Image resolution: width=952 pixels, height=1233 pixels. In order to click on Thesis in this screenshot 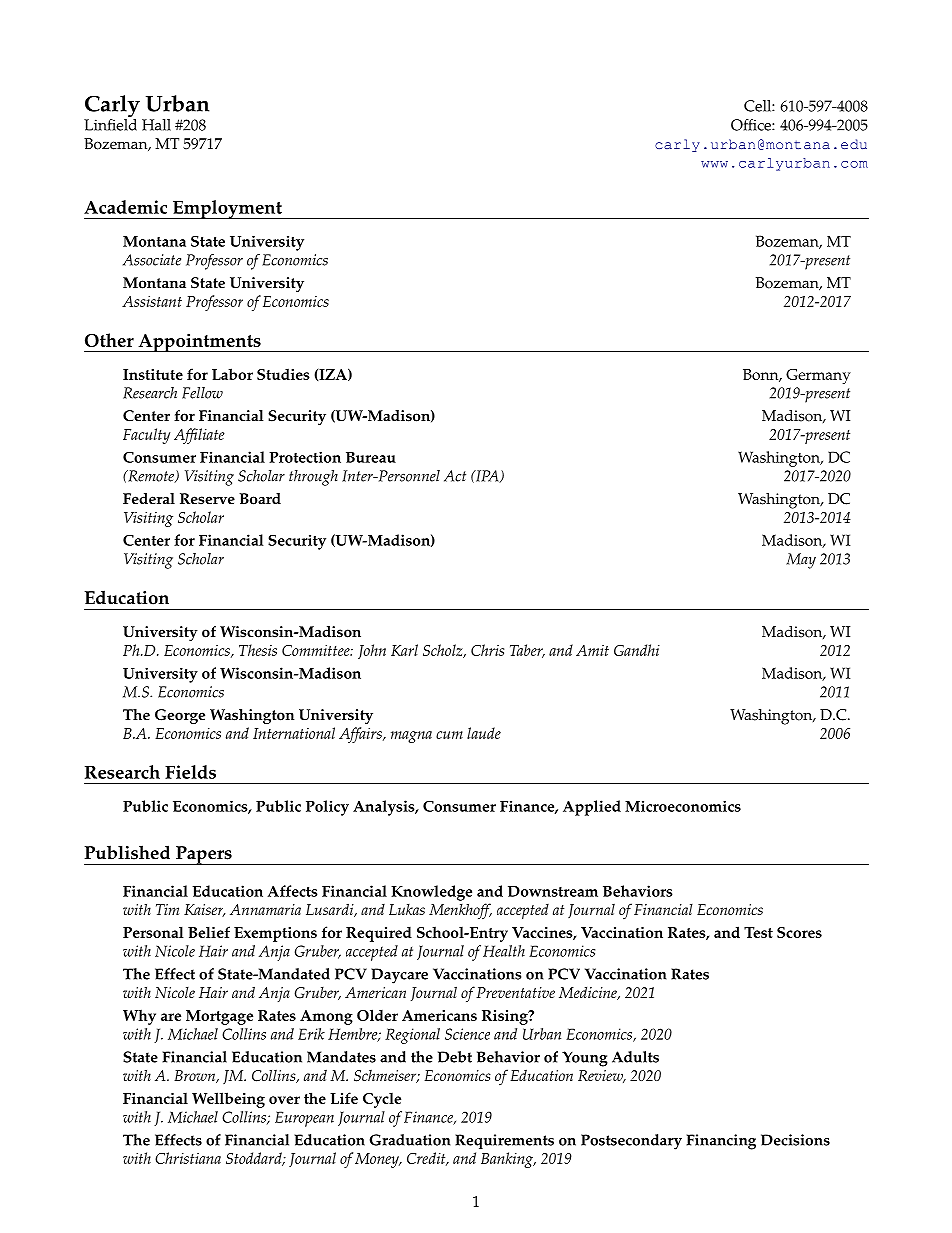, I will do `click(258, 650)`.
